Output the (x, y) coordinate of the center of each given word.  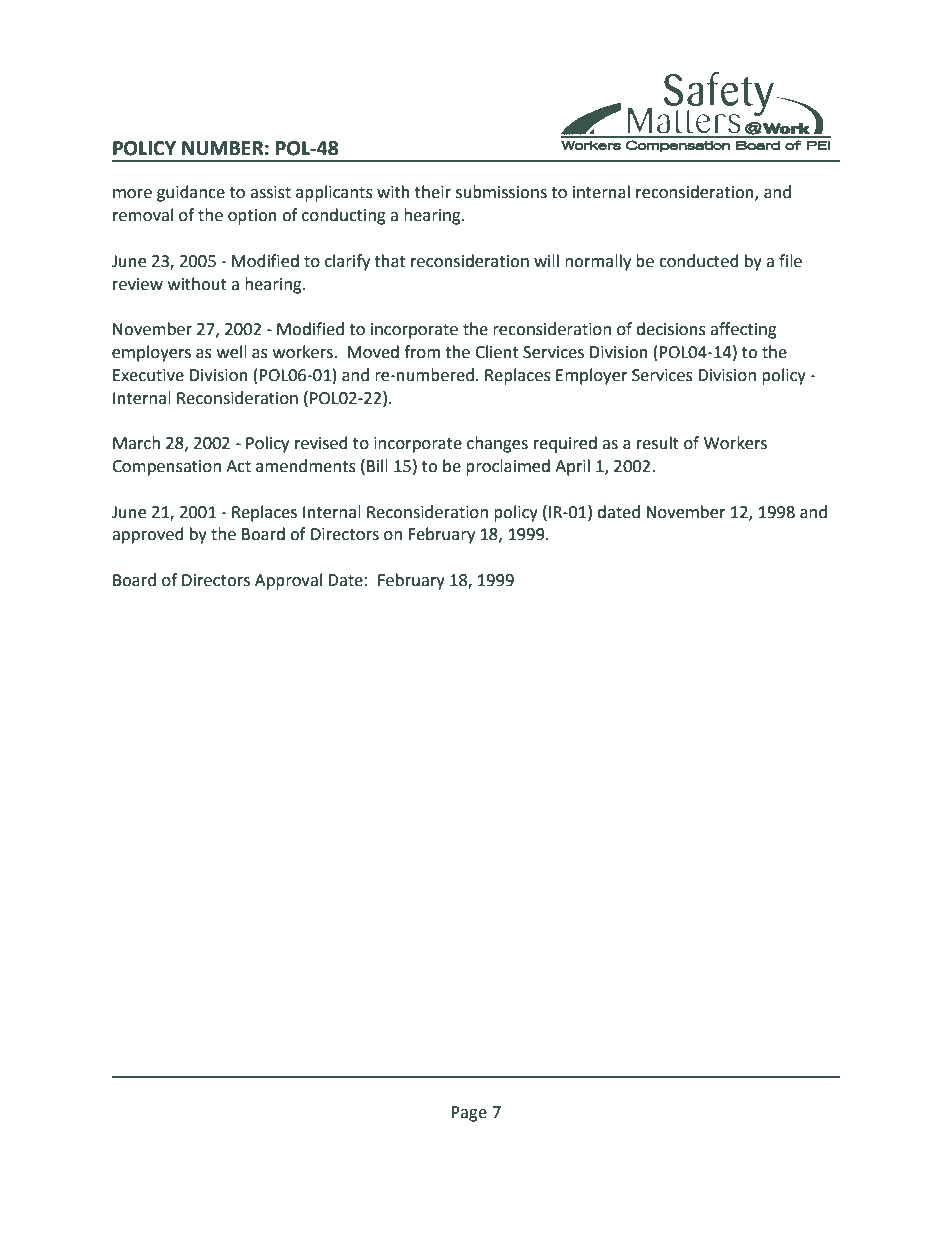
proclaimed (508, 467)
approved (148, 535)
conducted (699, 261)
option (252, 217)
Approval (288, 581)
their (433, 192)
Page (469, 1114)
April (572, 467)
